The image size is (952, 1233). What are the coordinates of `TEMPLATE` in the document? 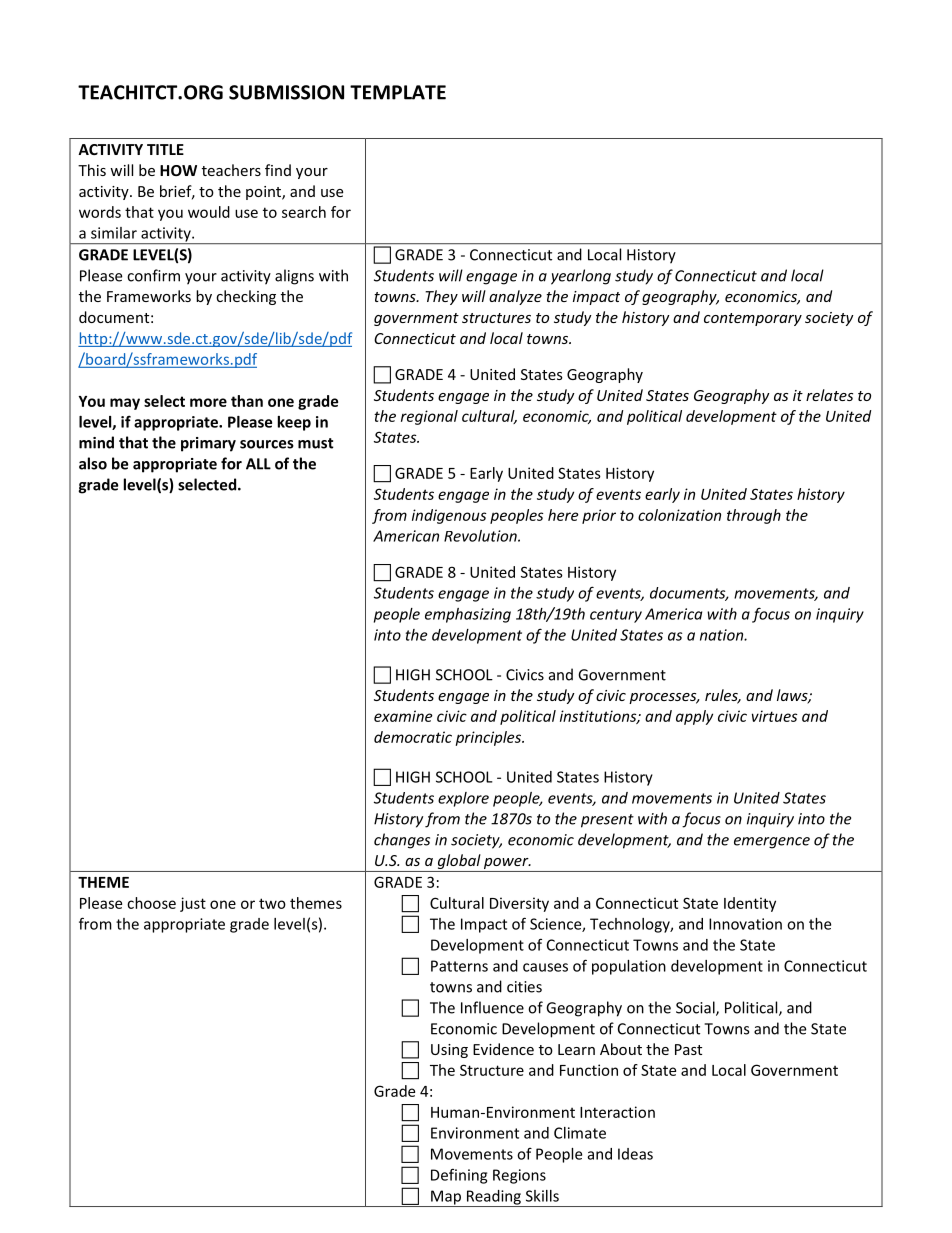 It's located at (398, 92).
